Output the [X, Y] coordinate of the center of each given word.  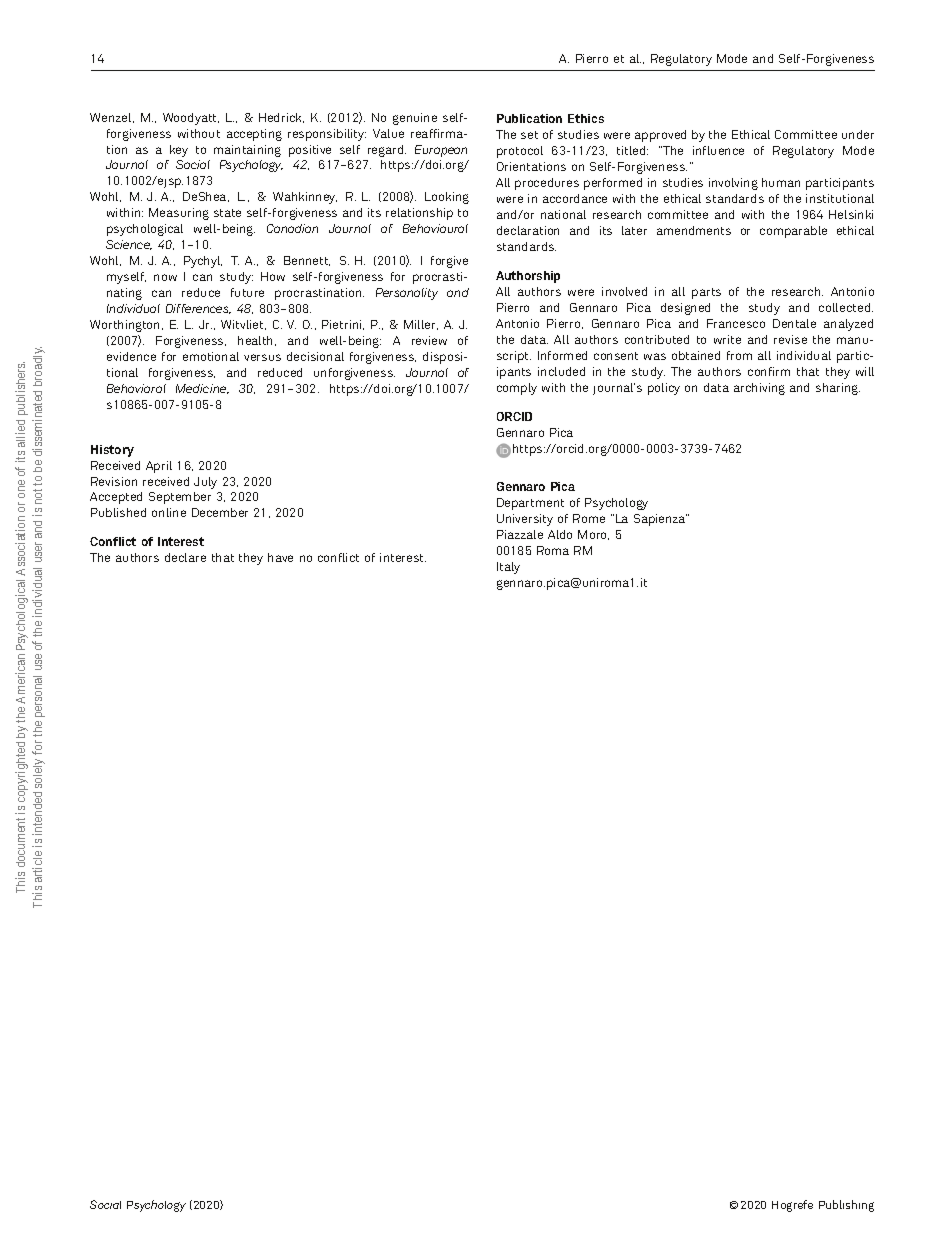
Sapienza [660, 520]
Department [530, 504]
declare [185, 557]
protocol [520, 152]
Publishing [846, 1206]
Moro [593, 535]
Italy [508, 568]
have [280, 557]
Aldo [560, 534]
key [179, 151]
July [205, 483]
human [781, 182]
